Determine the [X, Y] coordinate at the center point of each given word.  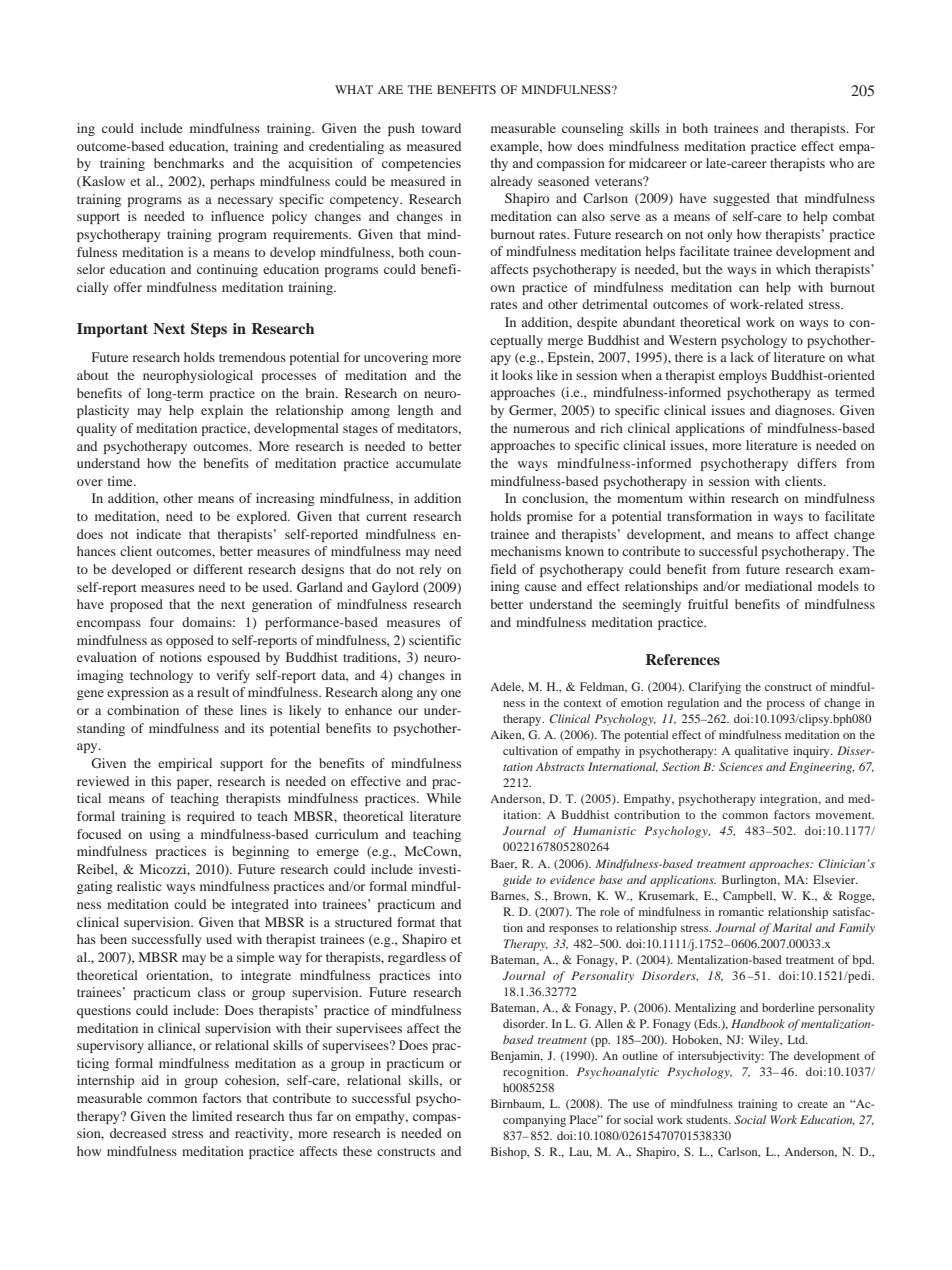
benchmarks [189, 163]
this [161, 781]
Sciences [741, 766]
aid [150, 1080]
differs [817, 463]
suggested [741, 199]
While [443, 798]
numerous [541, 429]
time [121, 481]
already [512, 182]
